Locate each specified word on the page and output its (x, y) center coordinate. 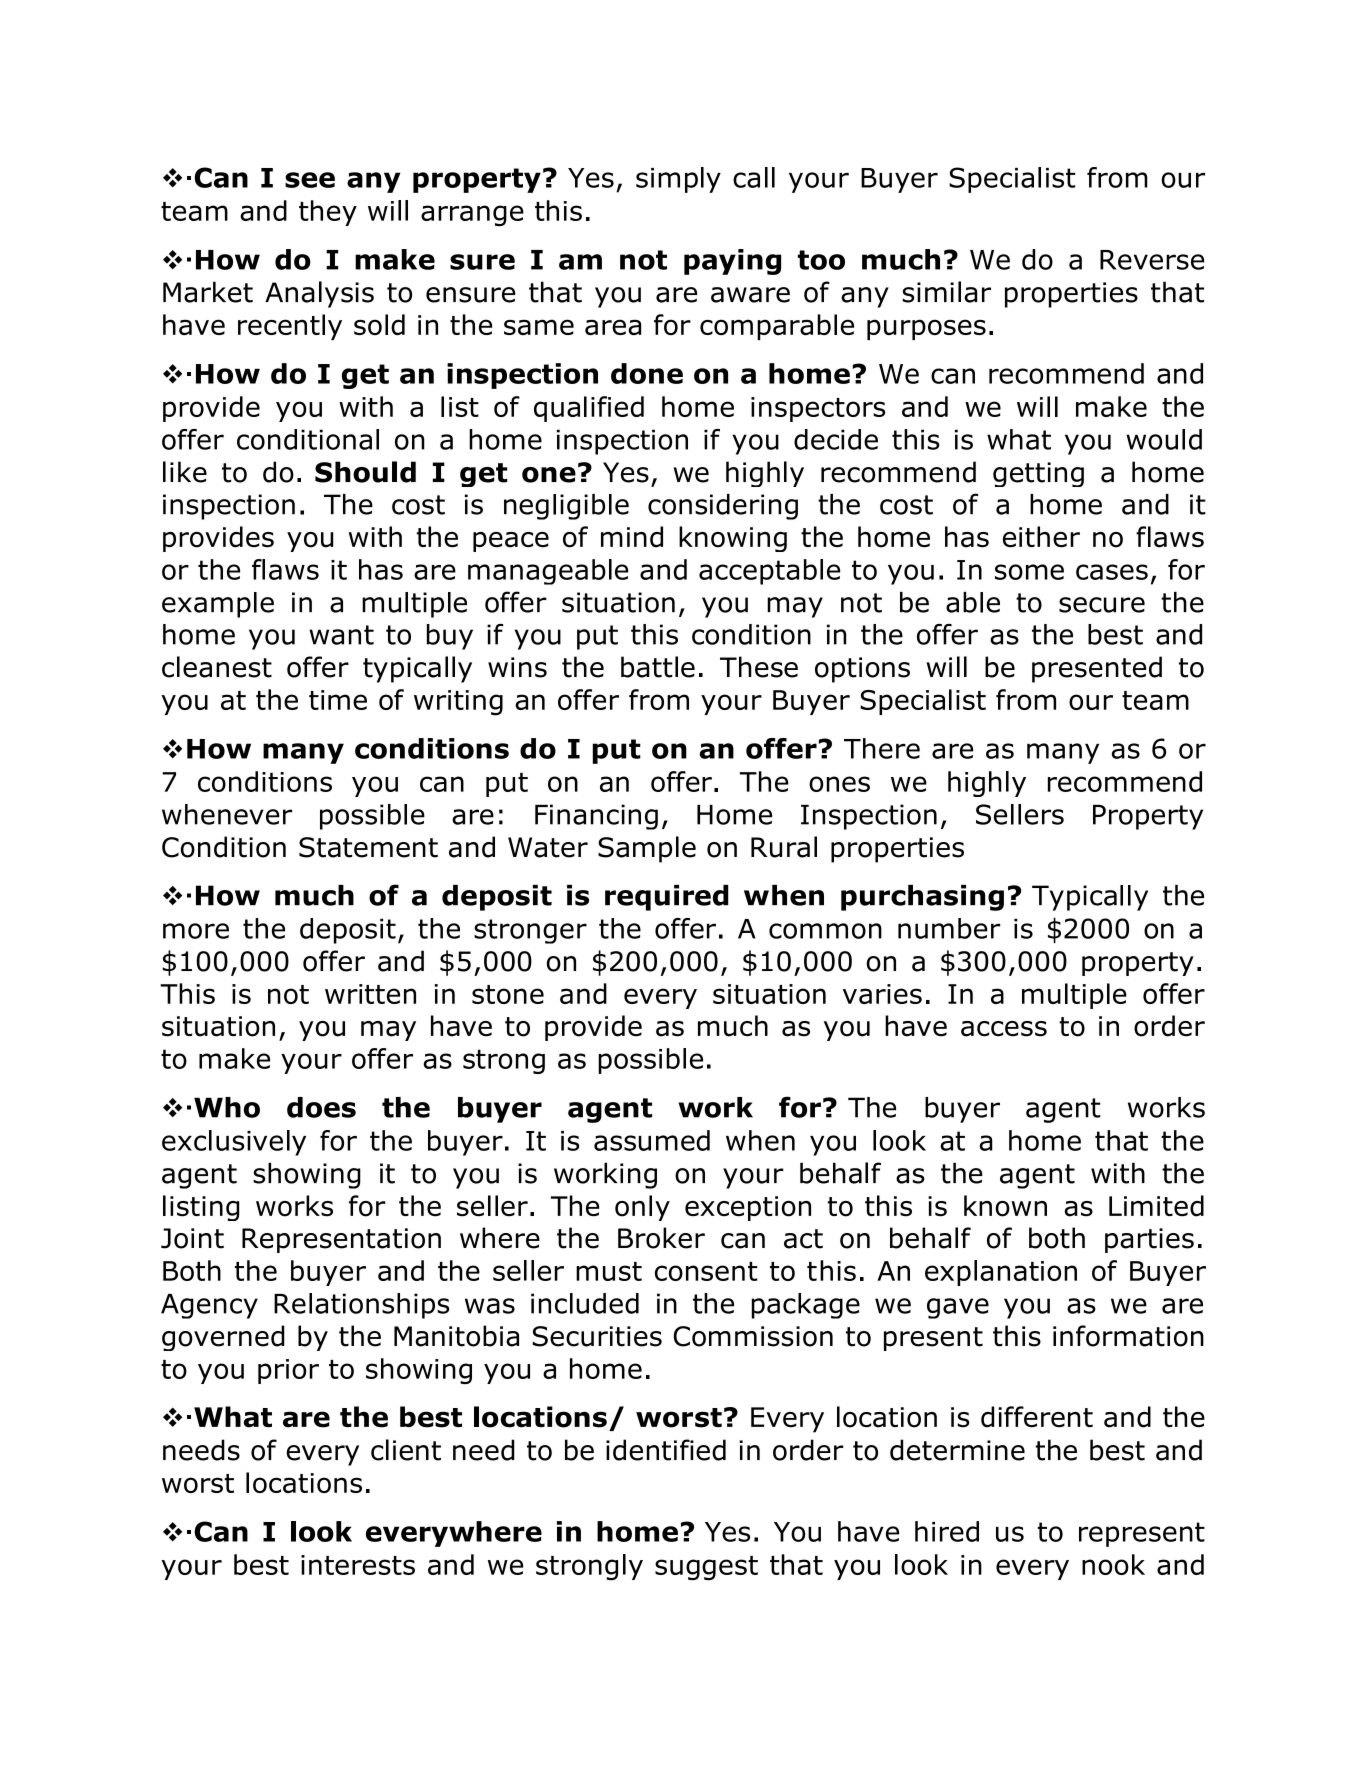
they (328, 213)
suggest (706, 1568)
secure (1102, 605)
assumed (652, 1140)
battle (658, 667)
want (341, 635)
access (1004, 1029)
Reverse (1152, 260)
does (321, 1107)
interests (358, 1565)
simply (678, 180)
